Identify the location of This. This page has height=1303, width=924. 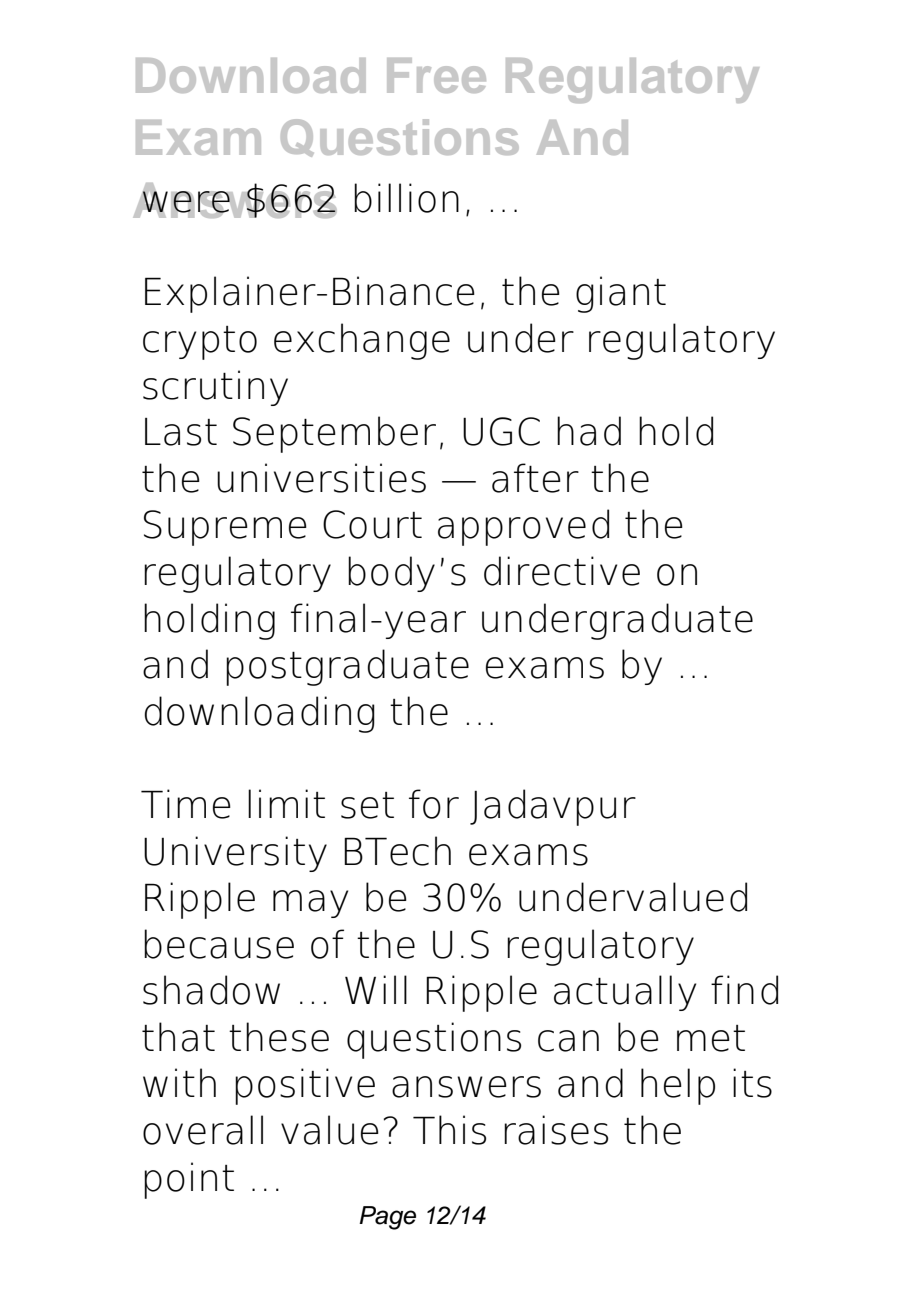
(449, 1130).
